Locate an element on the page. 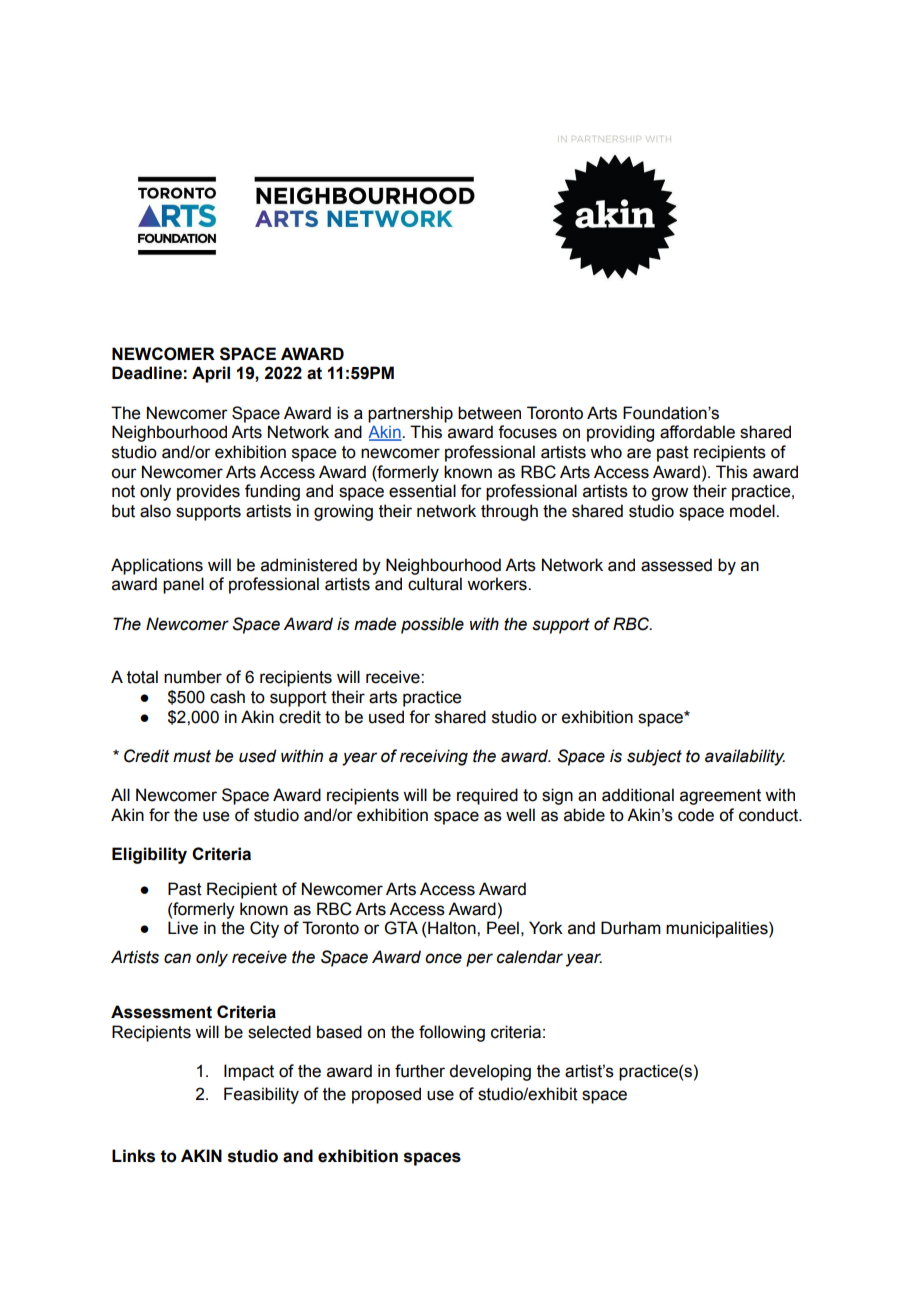 The height and width of the page is (1307, 924). GTA is located at coordinates (401, 928).
